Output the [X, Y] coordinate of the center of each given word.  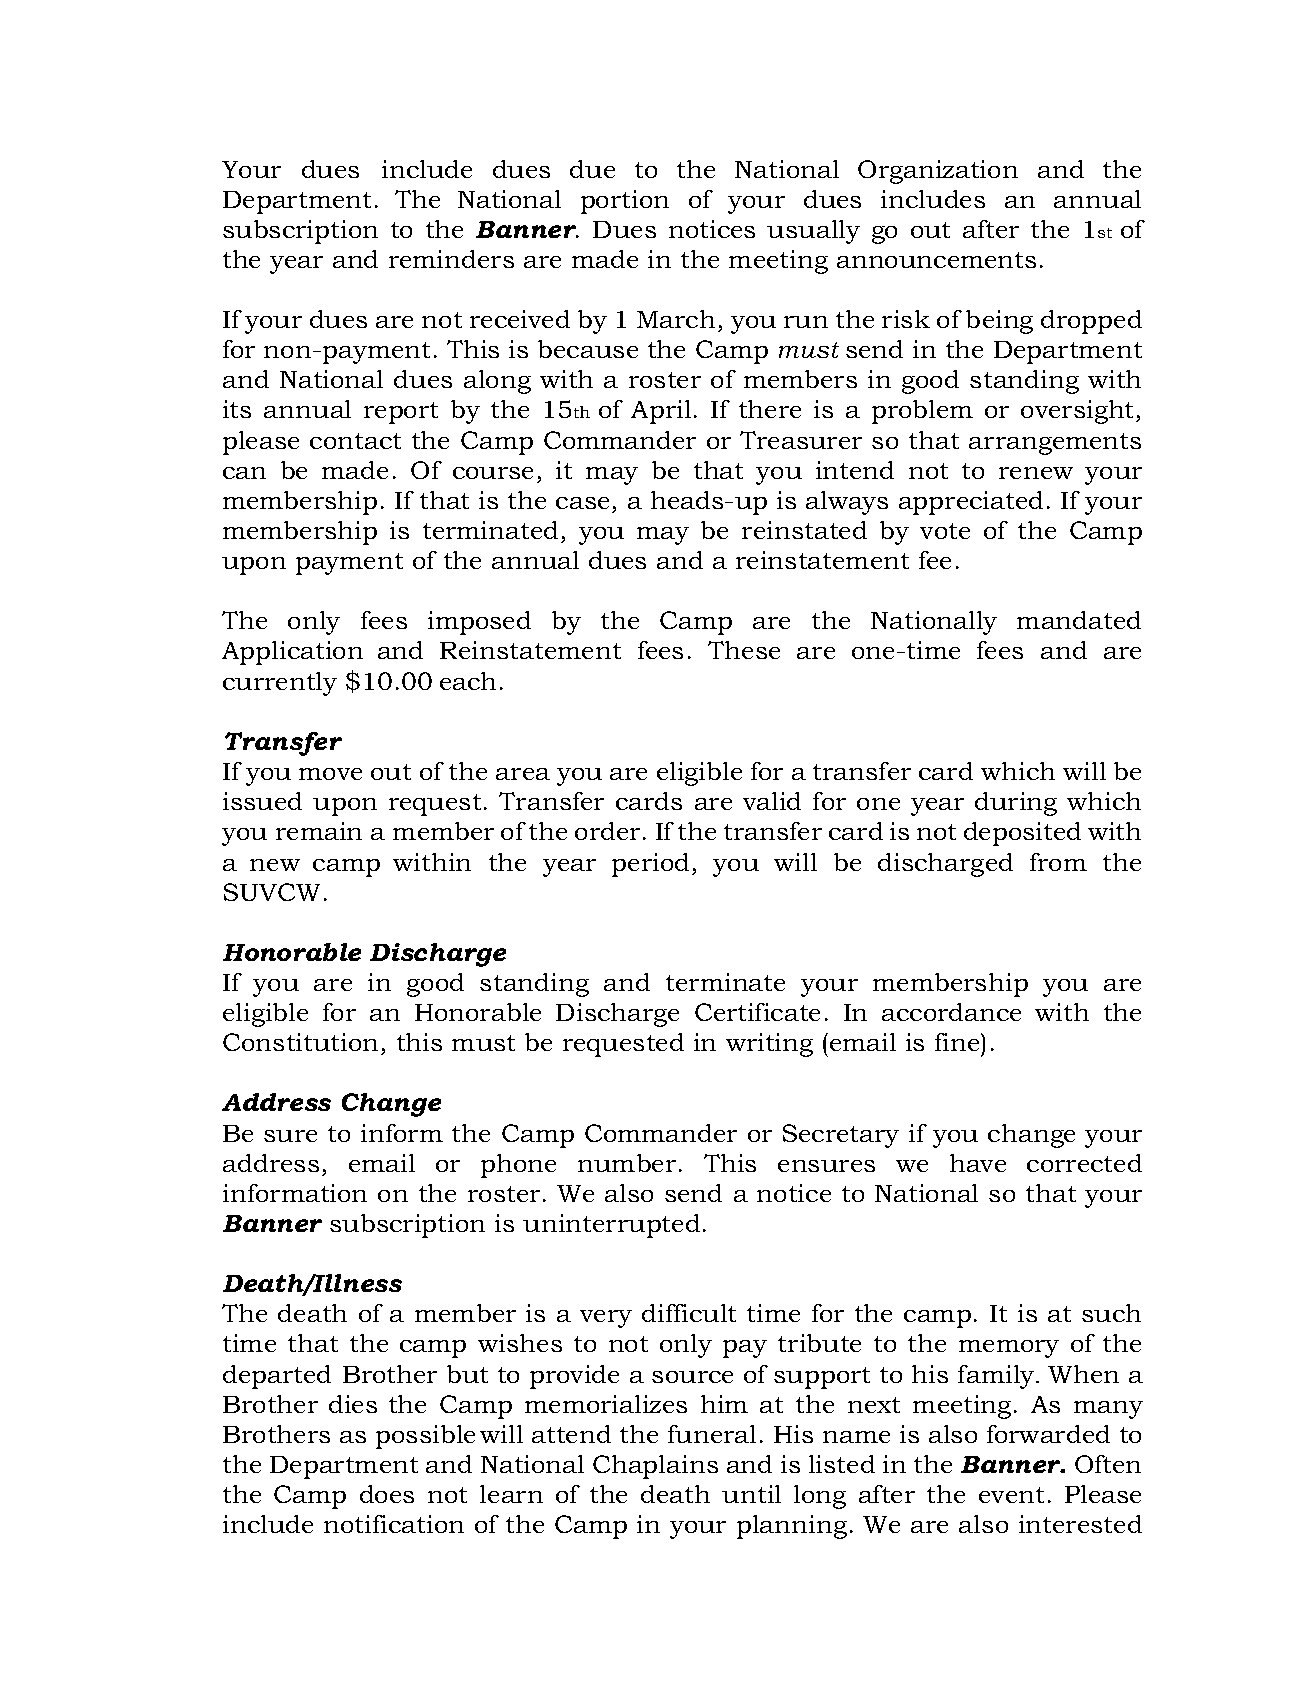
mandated [1079, 620]
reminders [451, 259]
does [387, 1494]
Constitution [300, 1042]
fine [958, 1042]
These [744, 650]
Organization [938, 172]
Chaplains [655, 1467]
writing [769, 1045]
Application [292, 653]
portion [625, 202]
